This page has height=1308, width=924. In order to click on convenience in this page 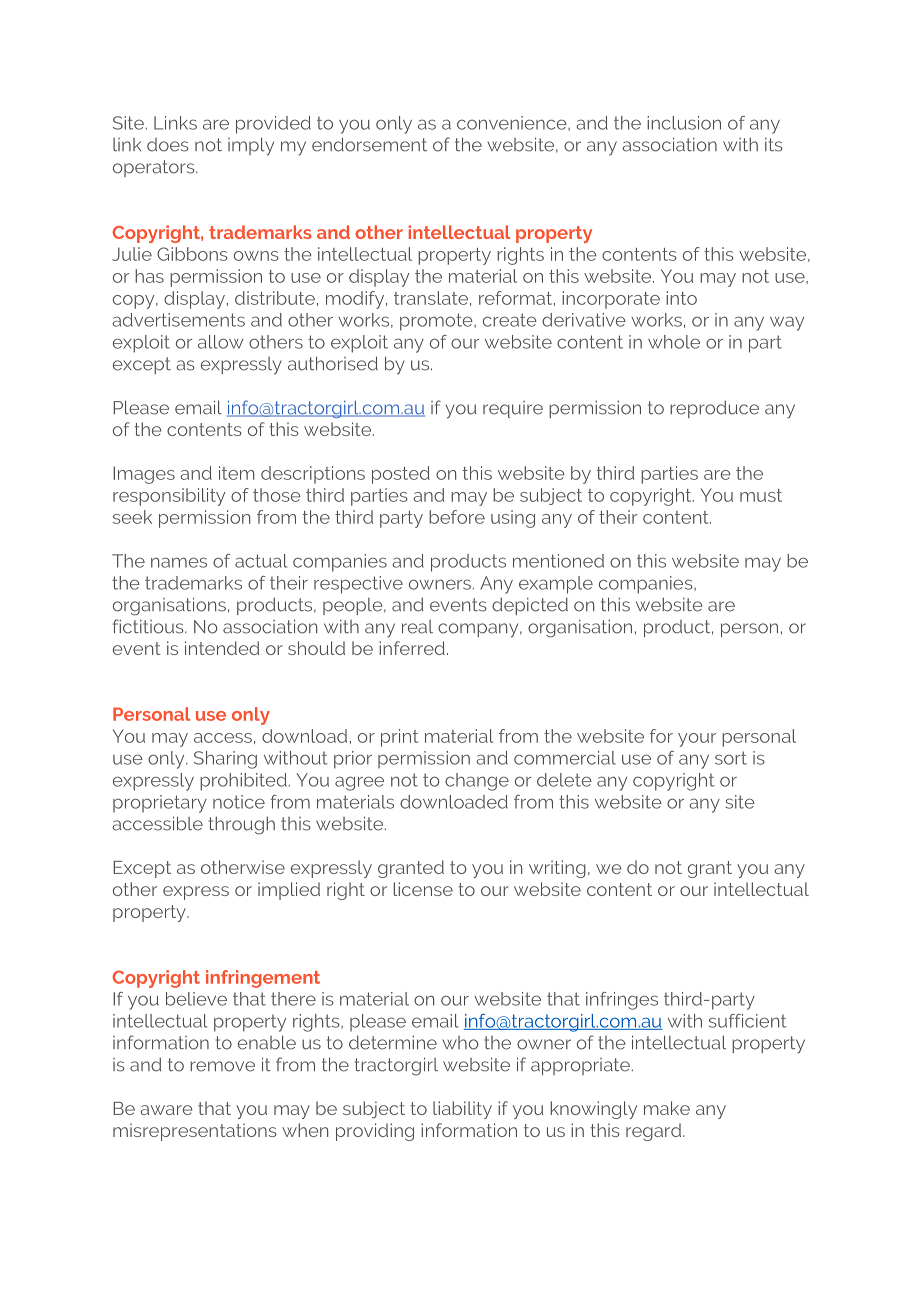, I will do `click(513, 123)`.
